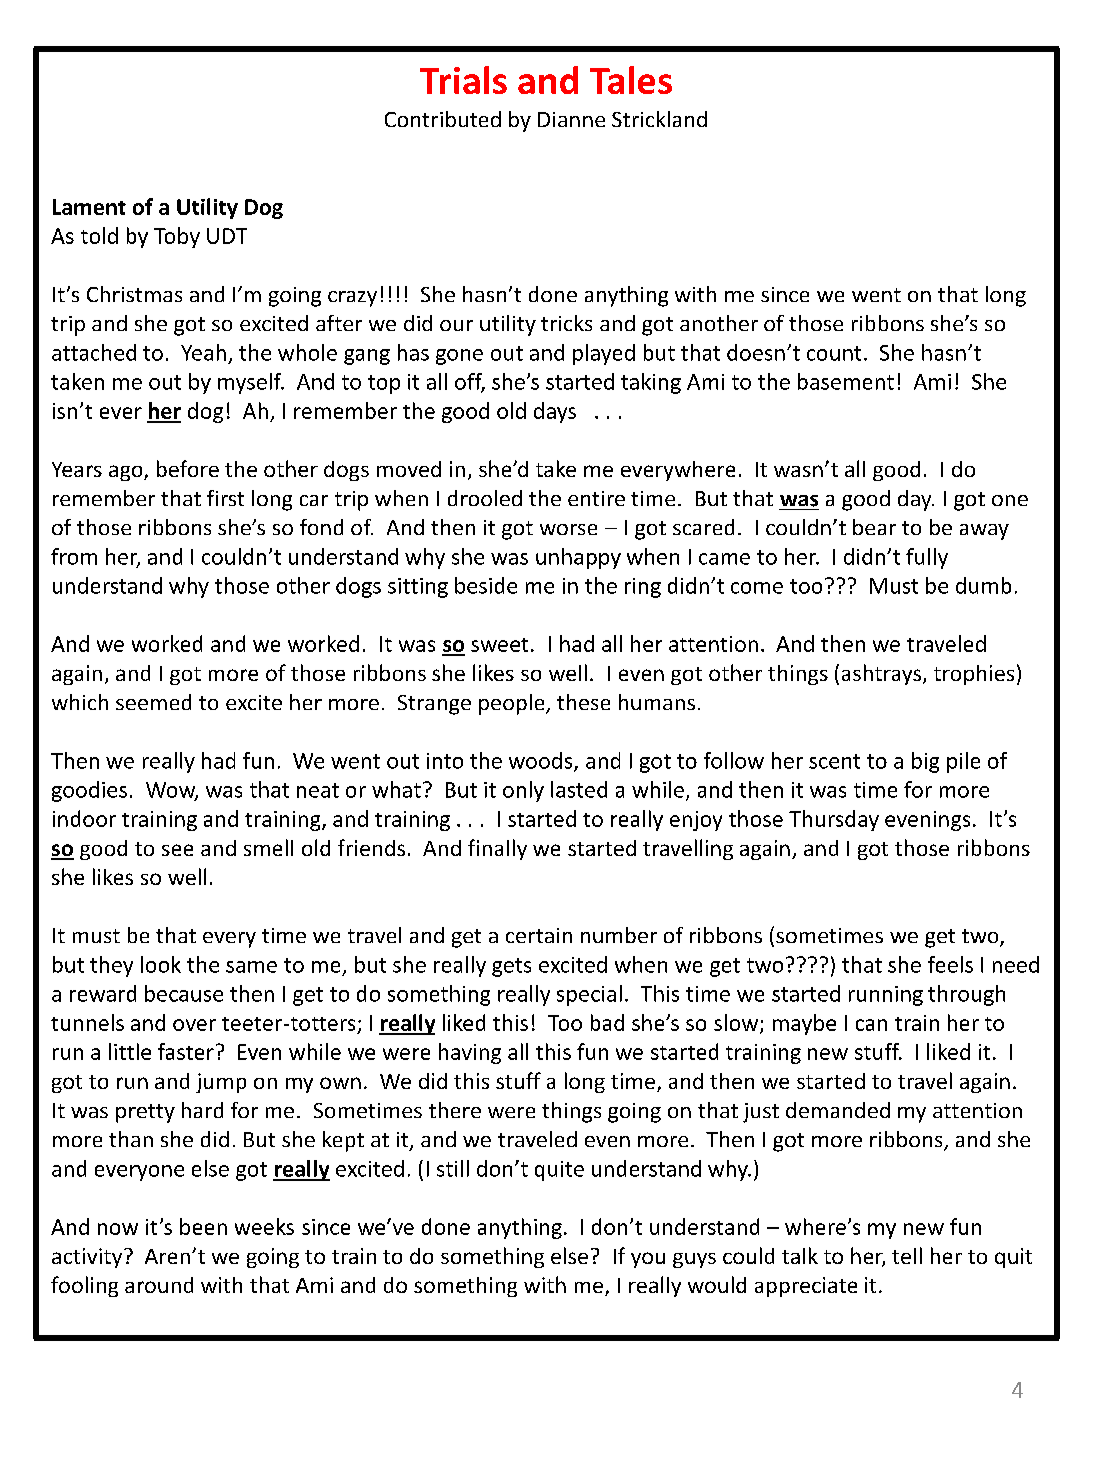  What do you see at coordinates (925, 762) in the page?
I see `big` at bounding box center [925, 762].
